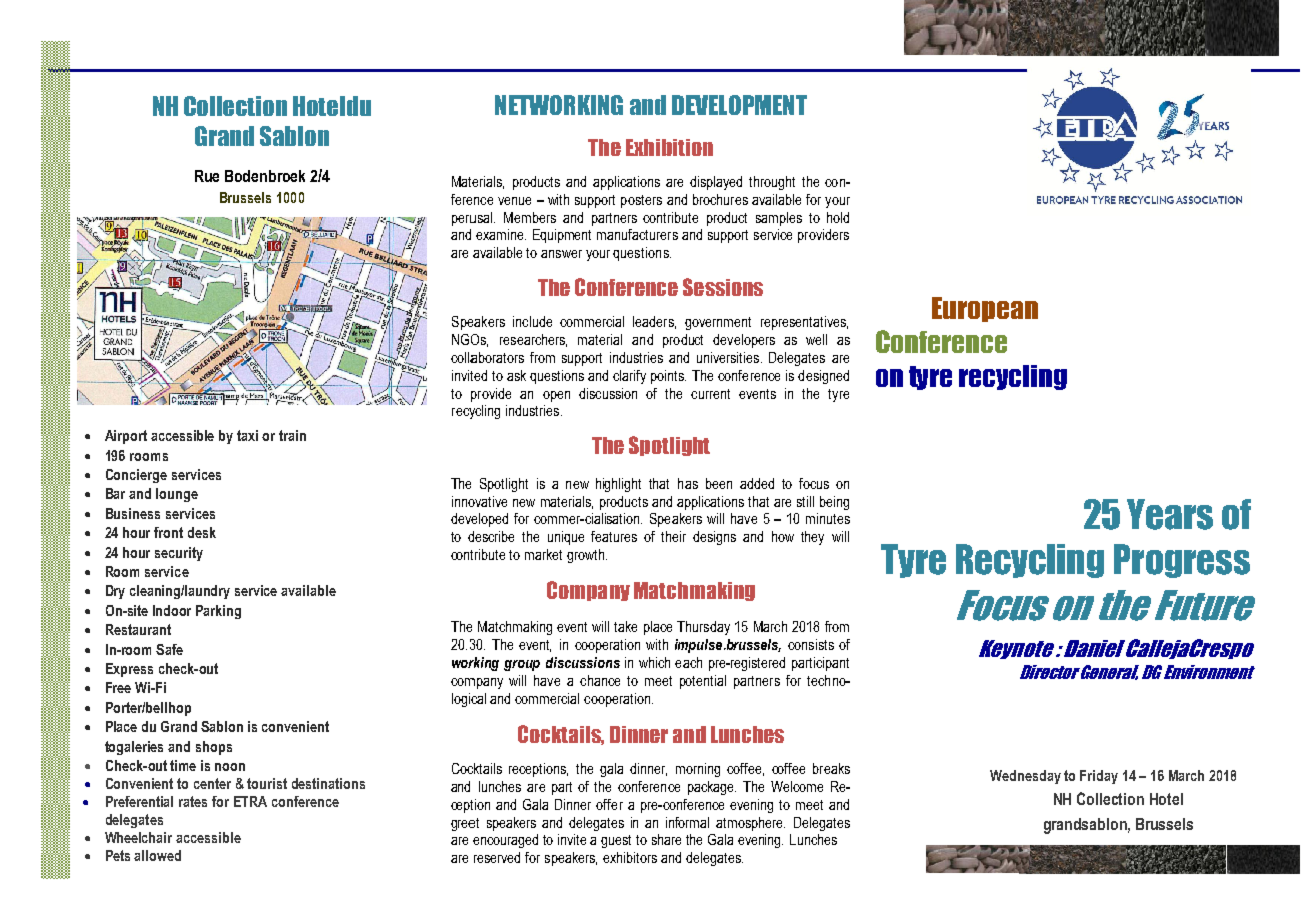 Image resolution: width=1308 pixels, height=924 pixels. What do you see at coordinates (177, 495) in the screenshot?
I see `lounge` at bounding box center [177, 495].
